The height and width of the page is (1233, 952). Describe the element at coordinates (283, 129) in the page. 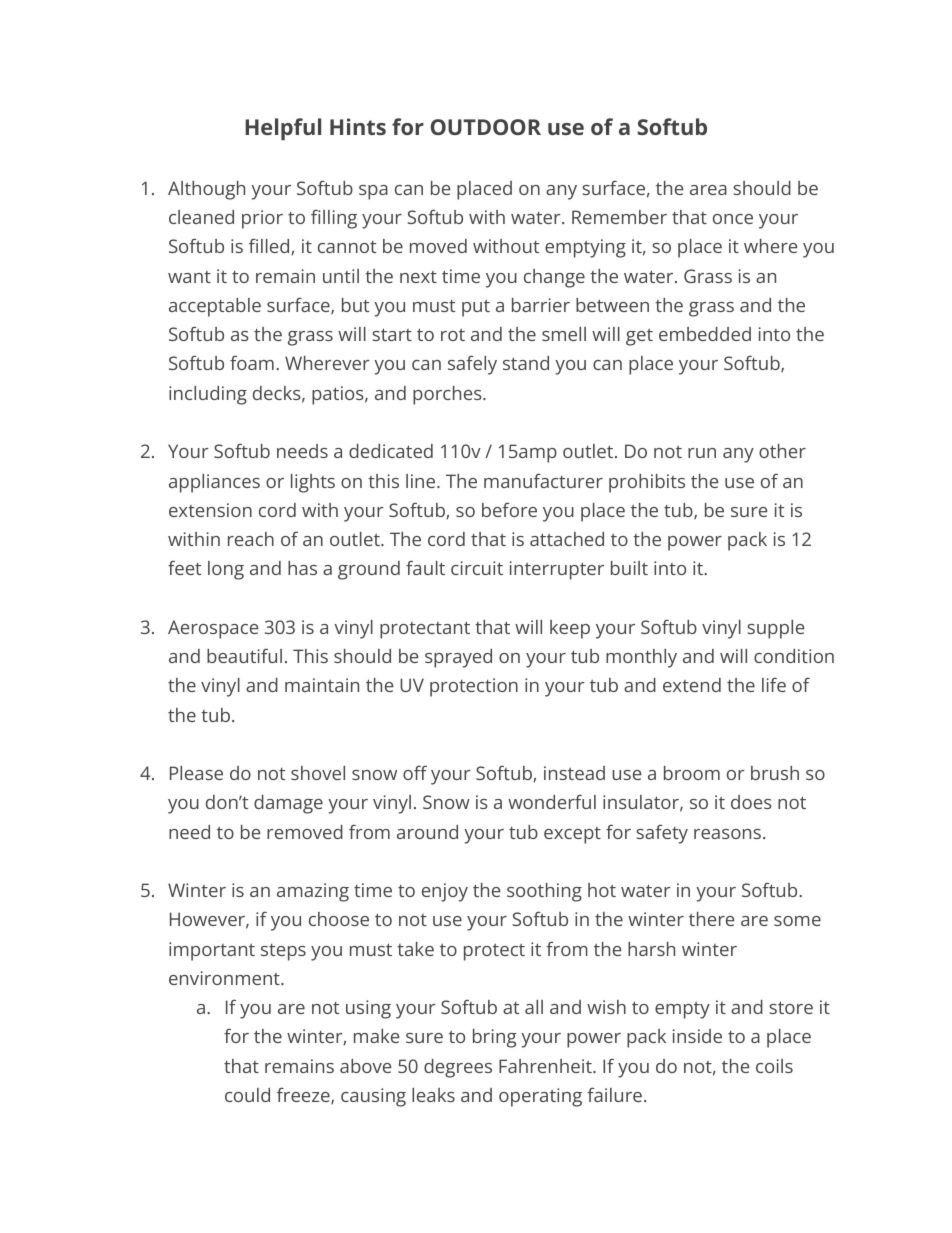

I see `Helpful` at that location.
